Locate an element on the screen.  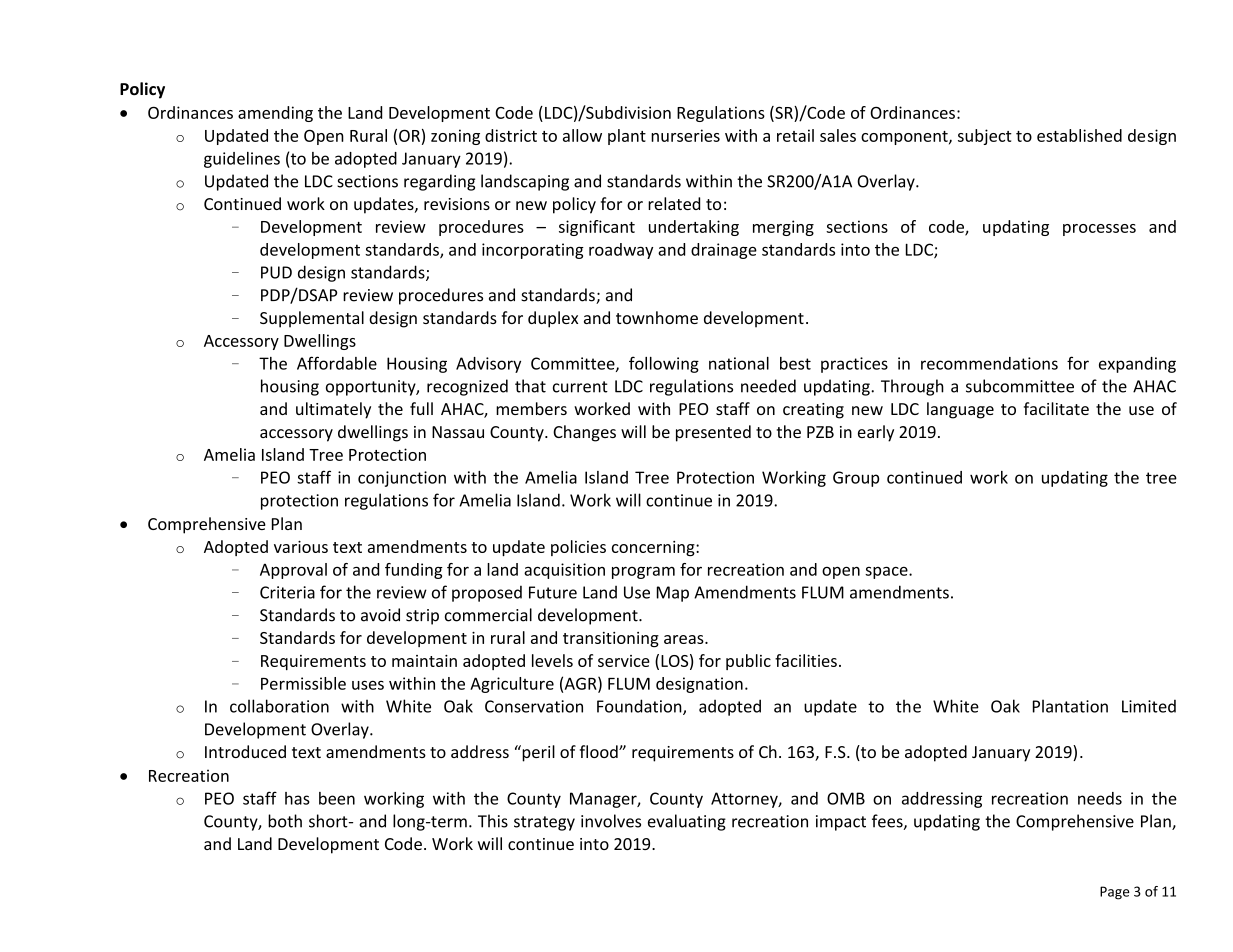
Affordable is located at coordinates (337, 363).
